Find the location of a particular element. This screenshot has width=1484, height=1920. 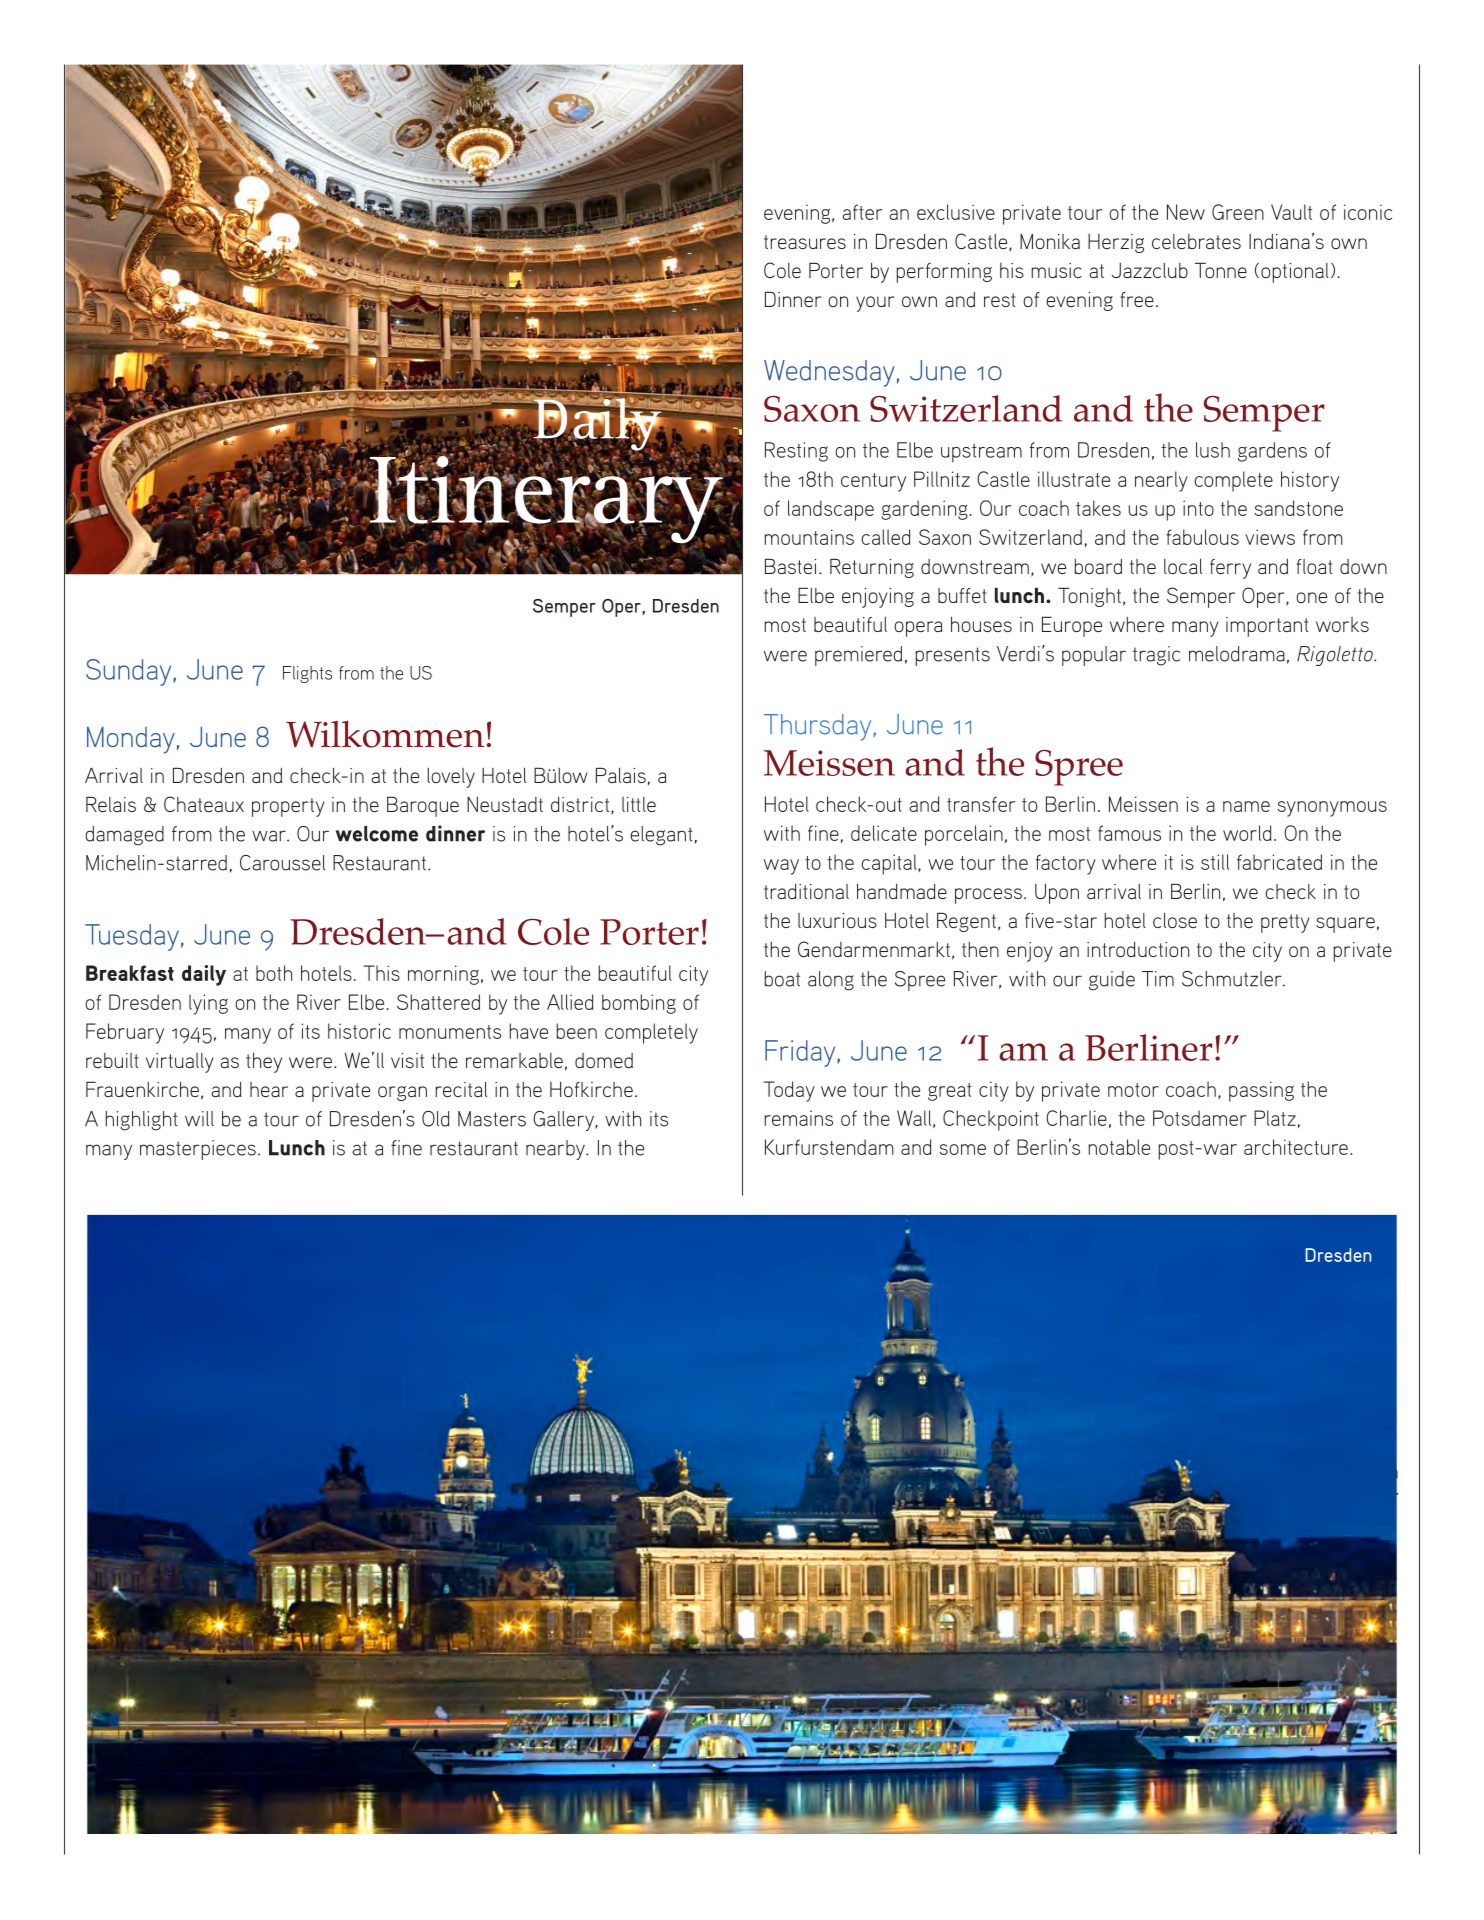

will is located at coordinates (199, 1118).
